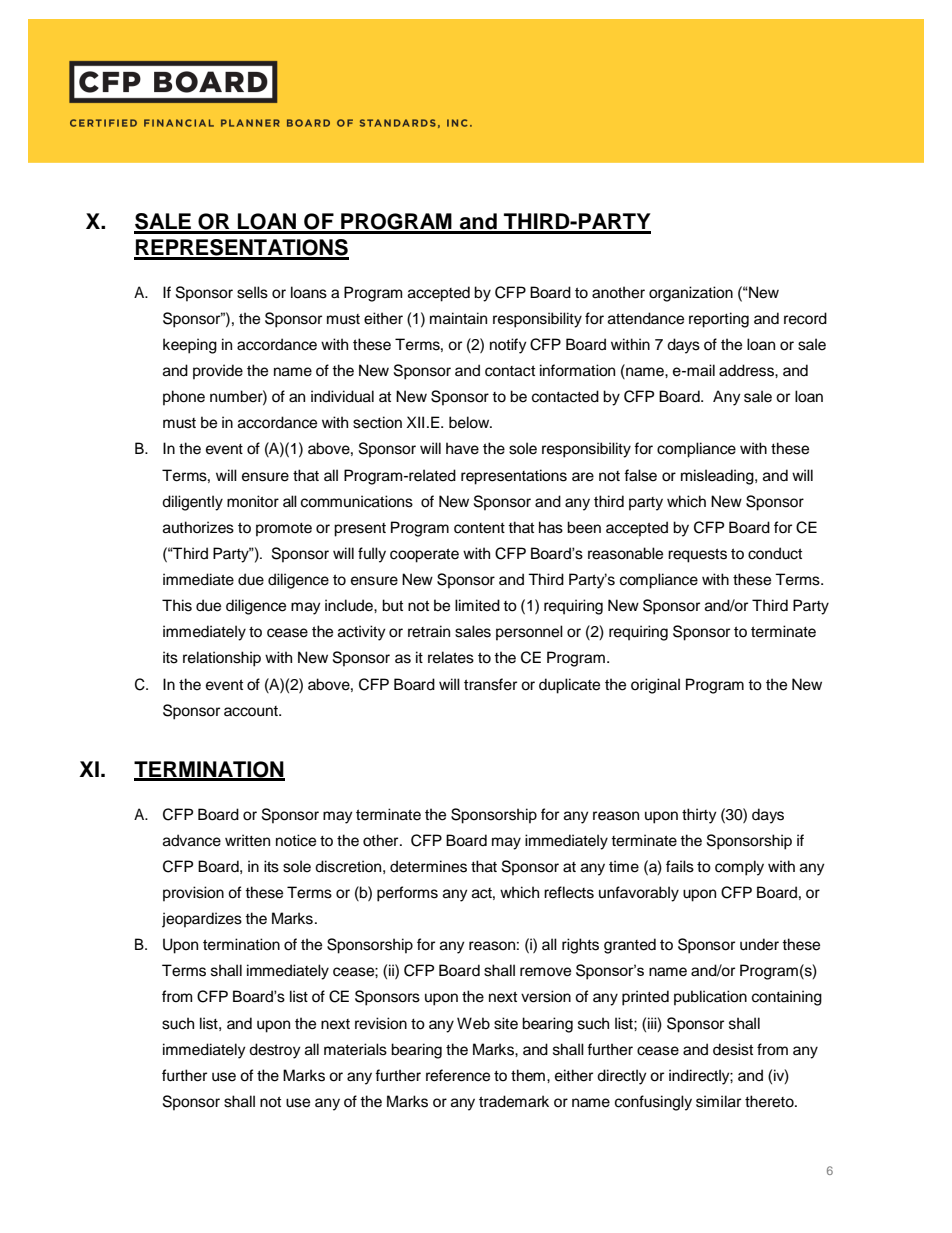  I want to click on transfer, so click(490, 684).
